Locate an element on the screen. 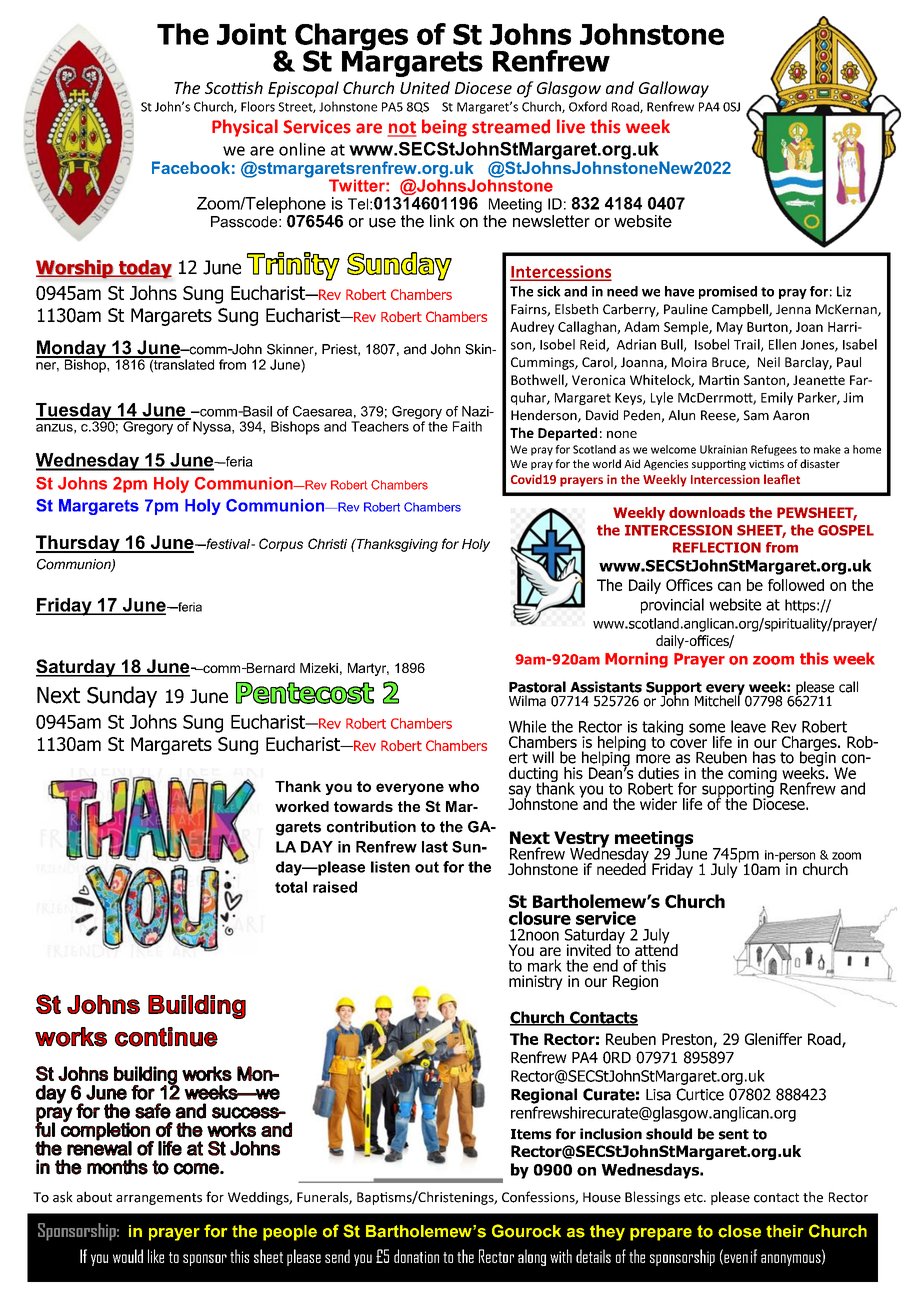 The image size is (924, 1308). arrangements is located at coordinates (159, 1199).
